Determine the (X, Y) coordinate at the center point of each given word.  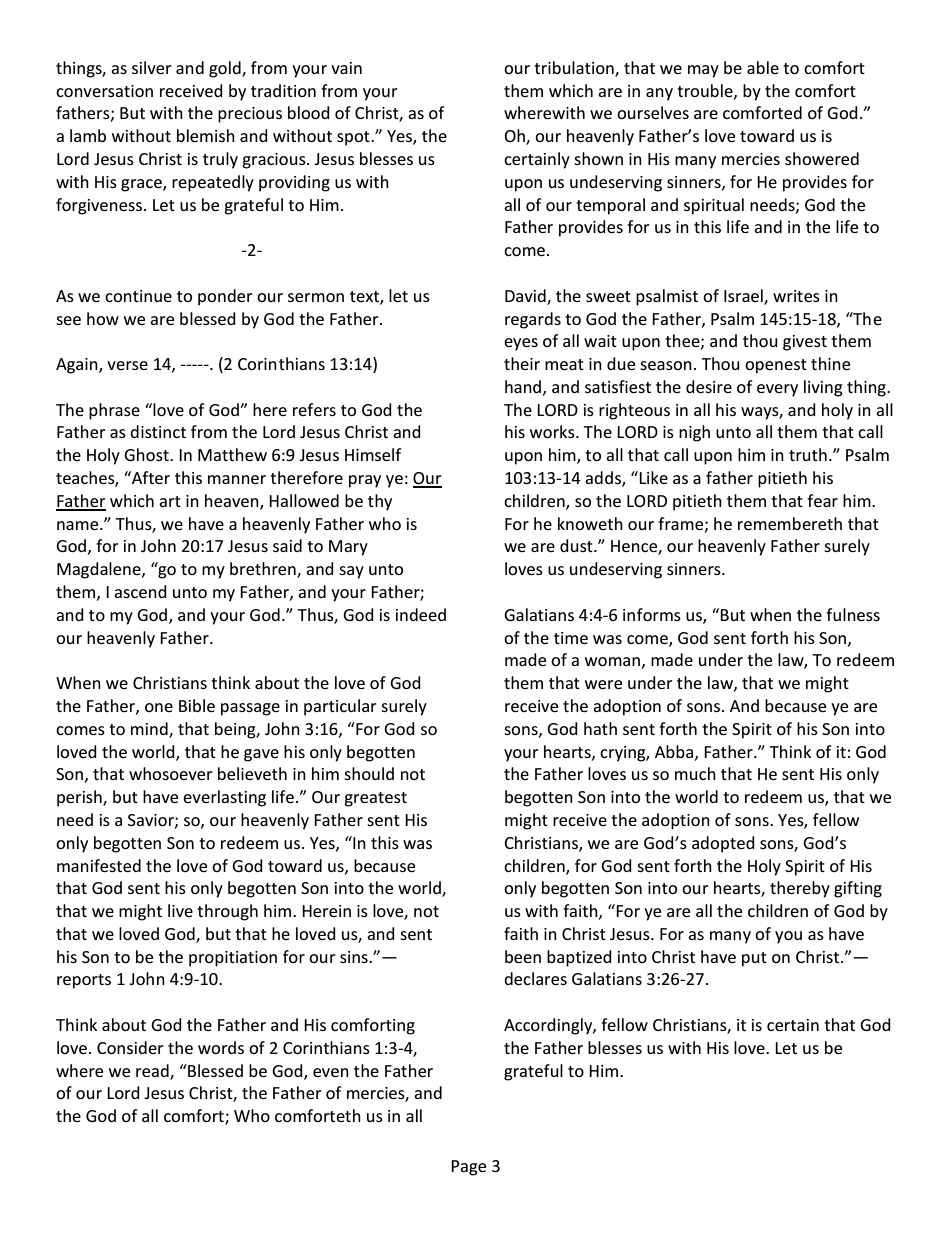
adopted (723, 844)
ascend (140, 591)
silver (152, 67)
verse (127, 365)
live (180, 910)
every (777, 390)
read (153, 1071)
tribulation (575, 68)
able (763, 67)
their (522, 363)
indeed (421, 614)
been (523, 956)
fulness (853, 614)
